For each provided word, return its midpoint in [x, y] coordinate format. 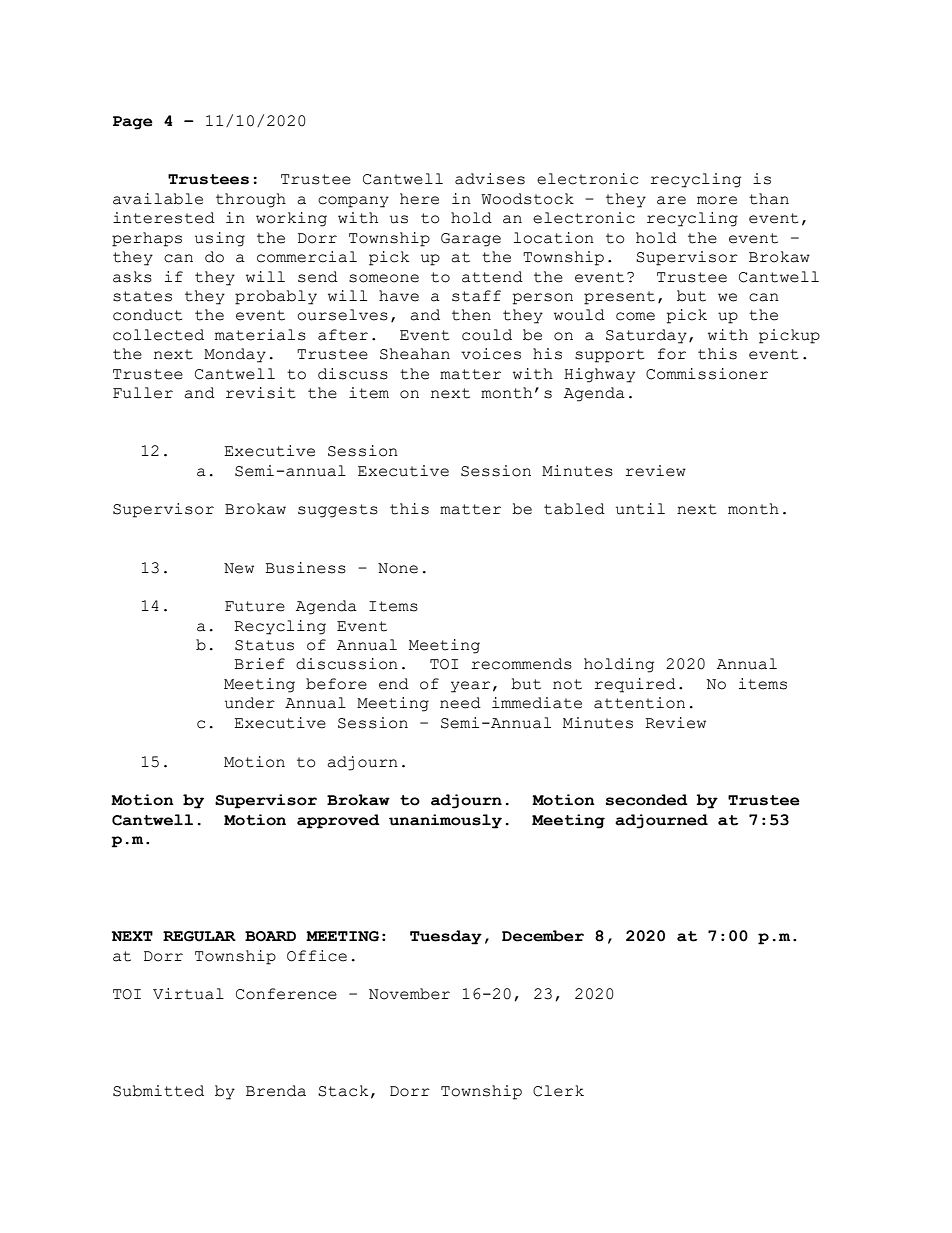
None [398, 568]
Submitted [158, 1091]
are [671, 200]
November [409, 994]
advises [490, 179]
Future [255, 606]
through [251, 200]
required [635, 685]
